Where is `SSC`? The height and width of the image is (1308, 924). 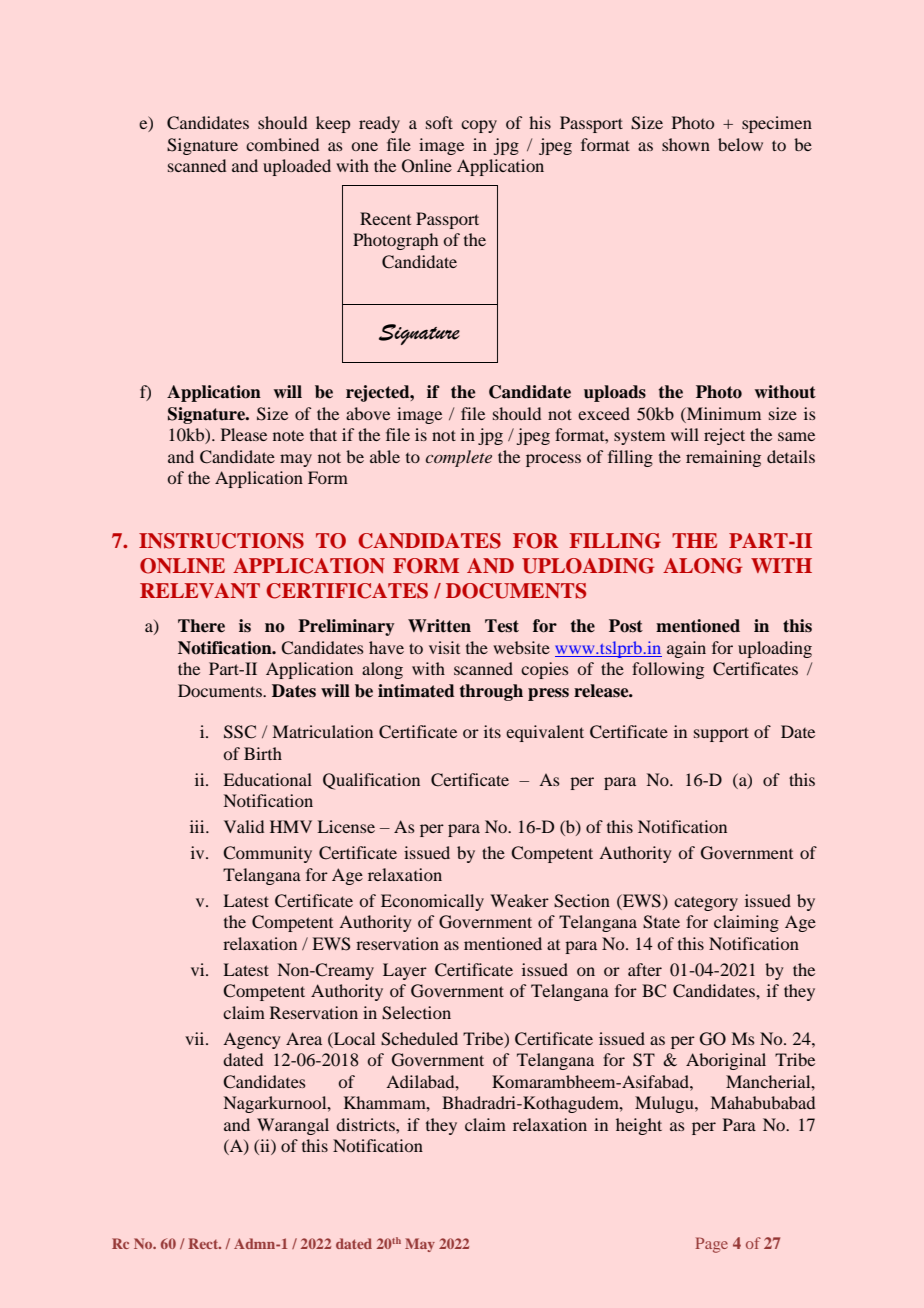
SSC is located at coordinates (240, 732).
